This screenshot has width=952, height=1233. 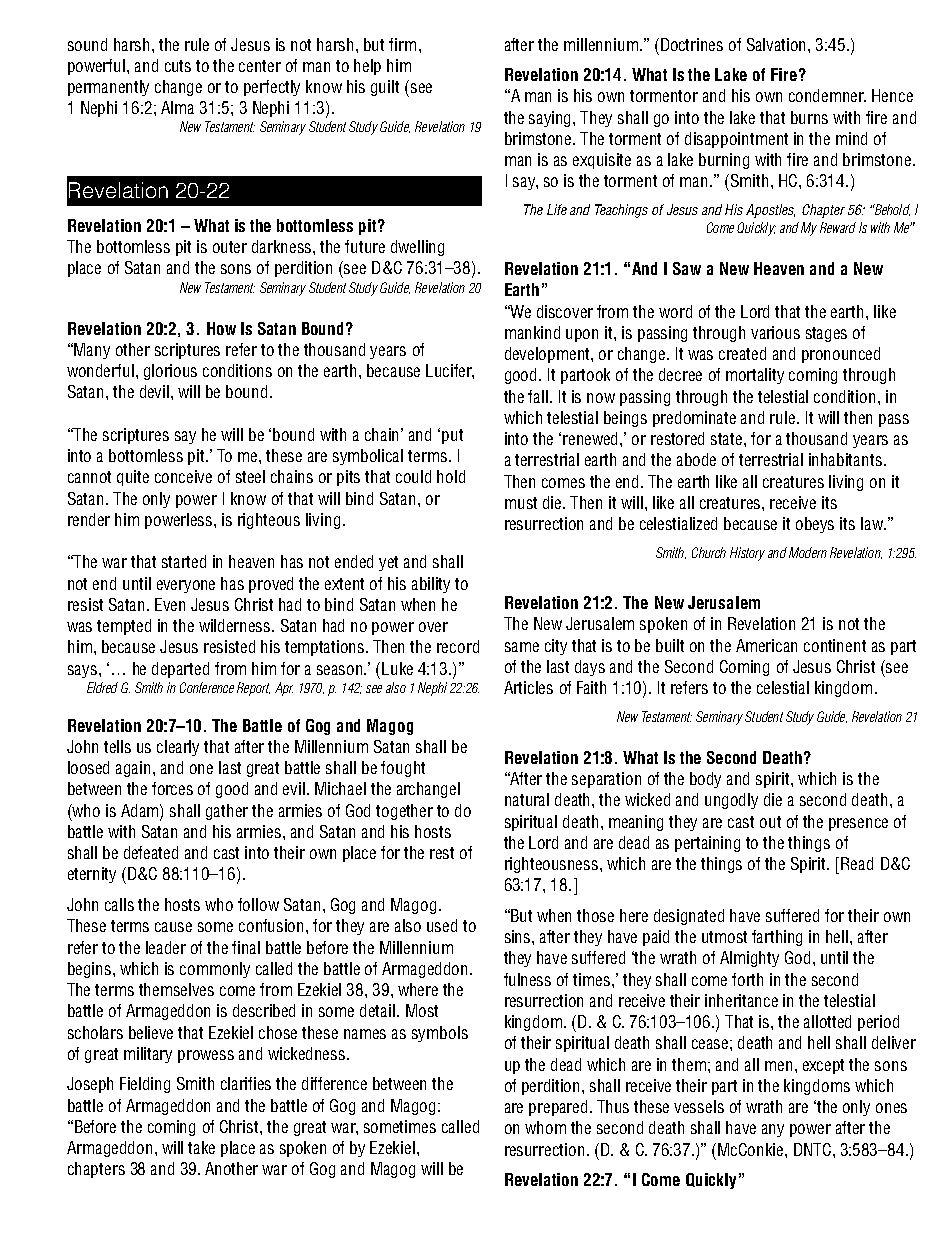 What do you see at coordinates (778, 44) in the screenshot?
I see `Salvation` at bounding box center [778, 44].
